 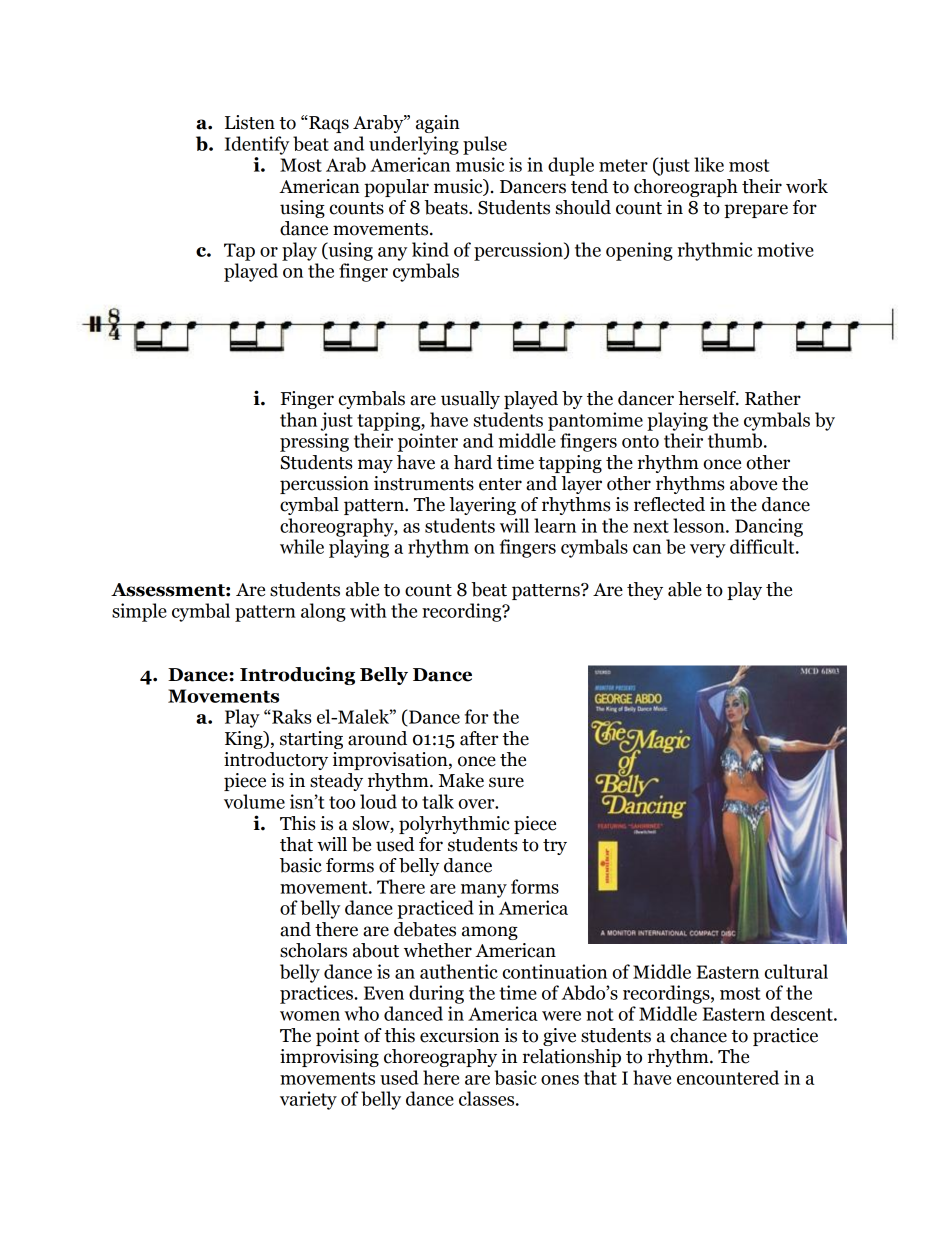 I want to click on chance, so click(x=698, y=1035).
